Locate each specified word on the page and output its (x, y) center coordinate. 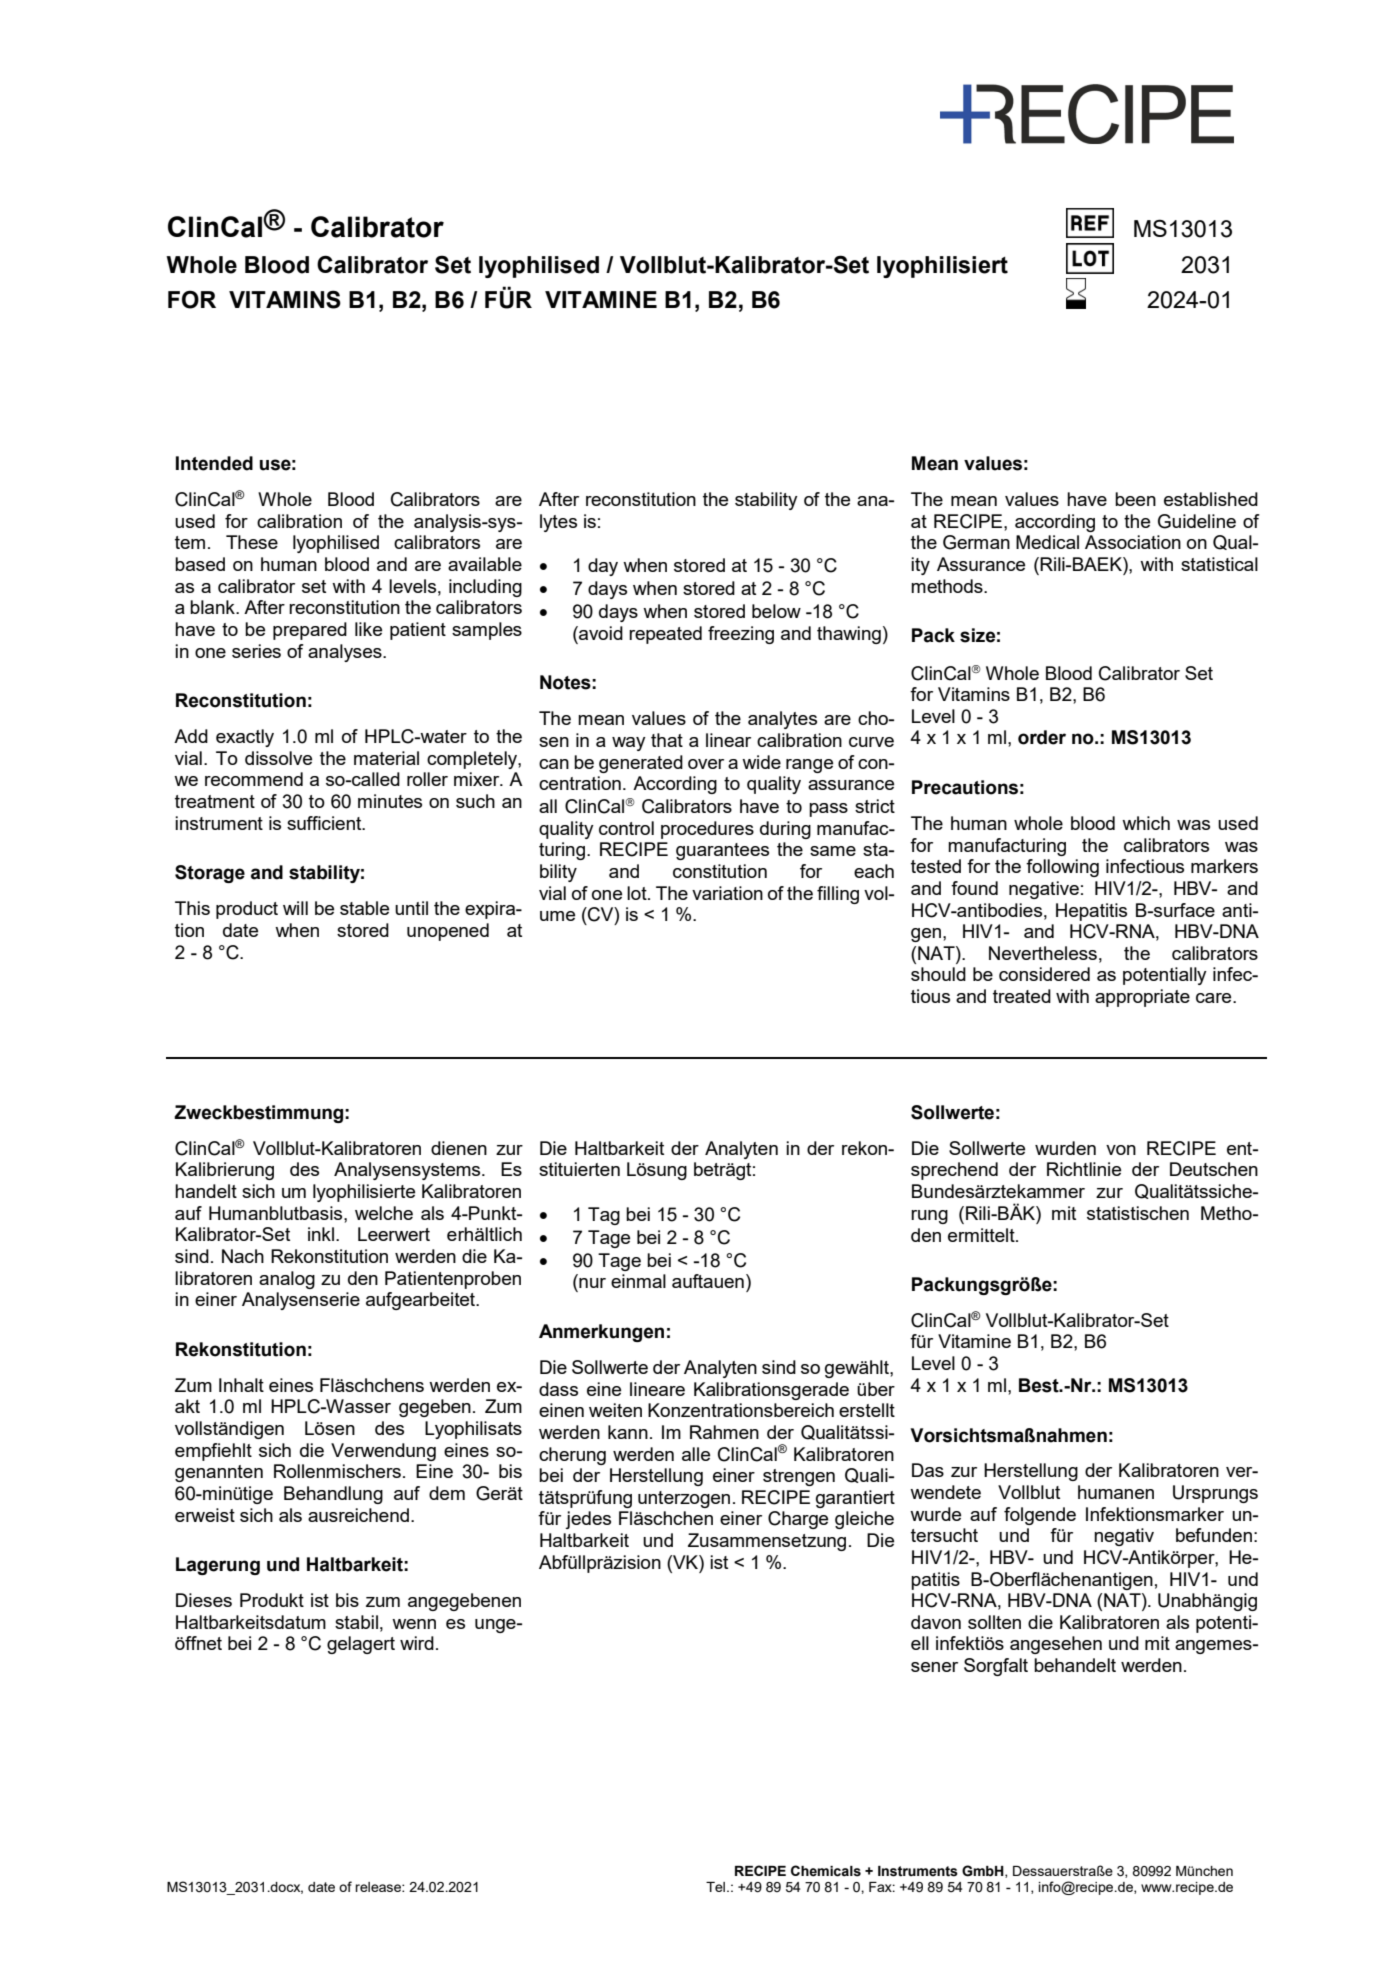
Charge (798, 1520)
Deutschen (1214, 1169)
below (776, 611)
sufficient (325, 823)
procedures (707, 830)
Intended (214, 463)
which (1146, 823)
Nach (243, 1256)
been (1135, 499)
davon (936, 1622)
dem (447, 1493)
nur (592, 1283)
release (379, 1887)
